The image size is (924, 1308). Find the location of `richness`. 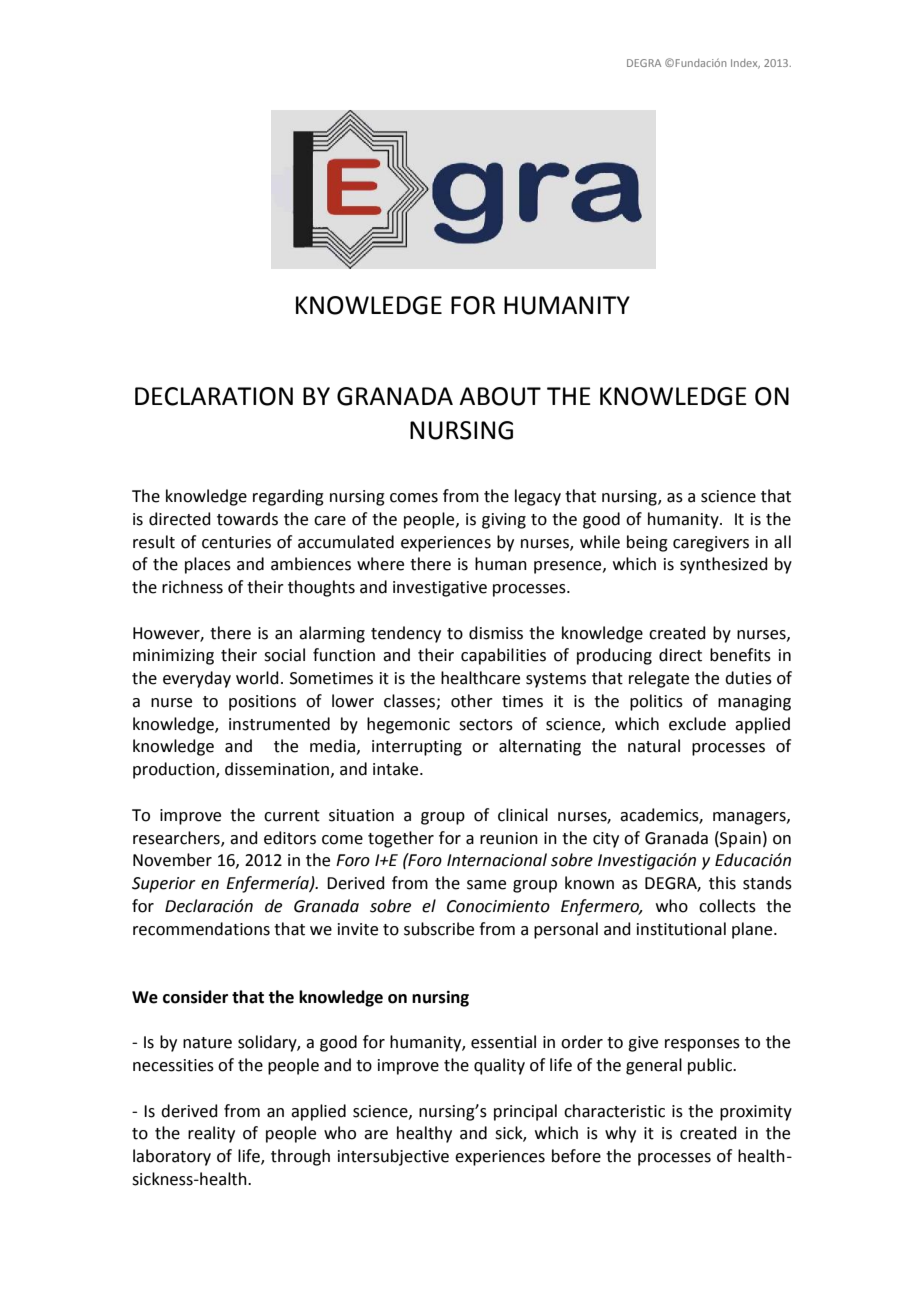

richness is located at coordinates (192, 587).
